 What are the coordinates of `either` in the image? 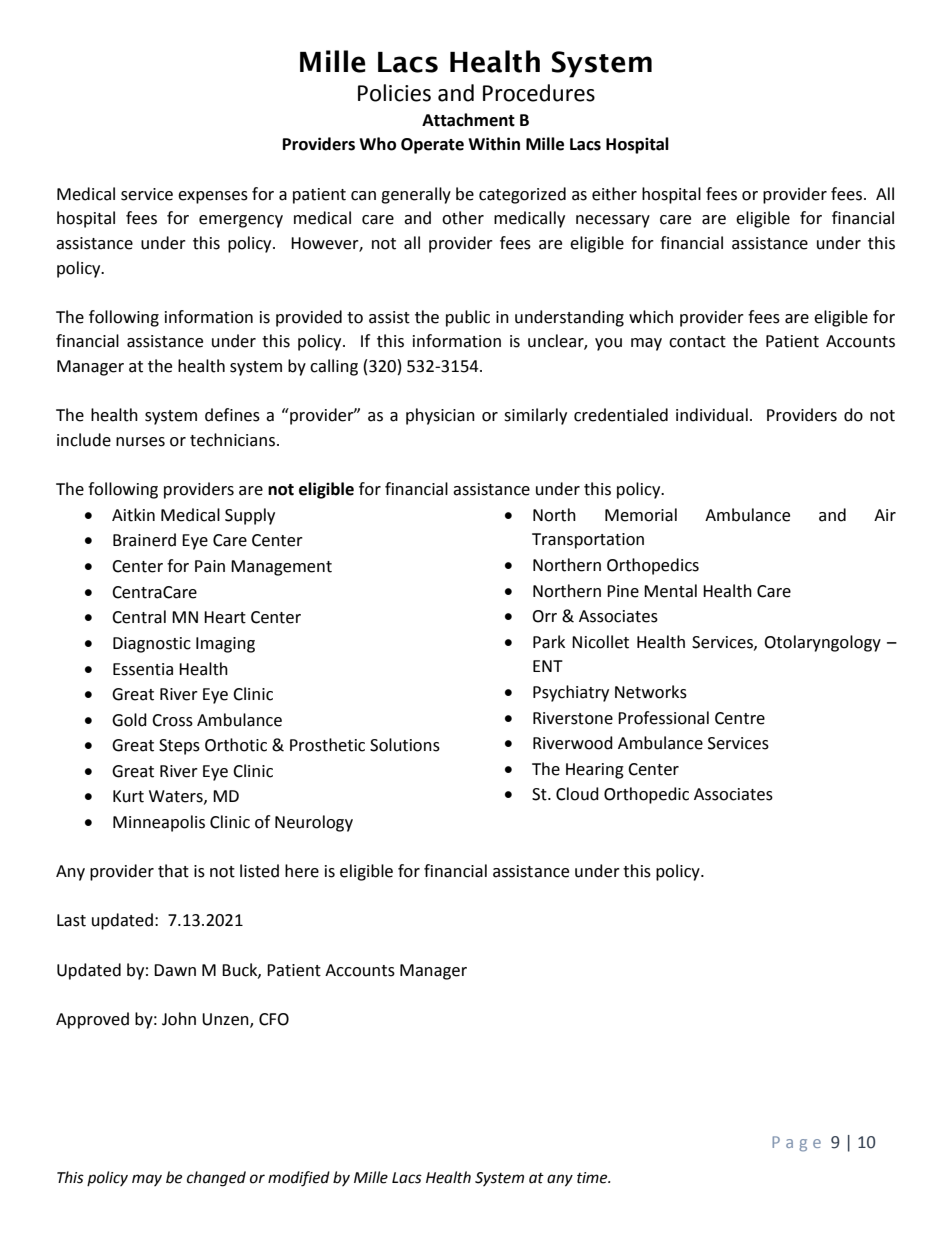 It's located at (614, 194).
